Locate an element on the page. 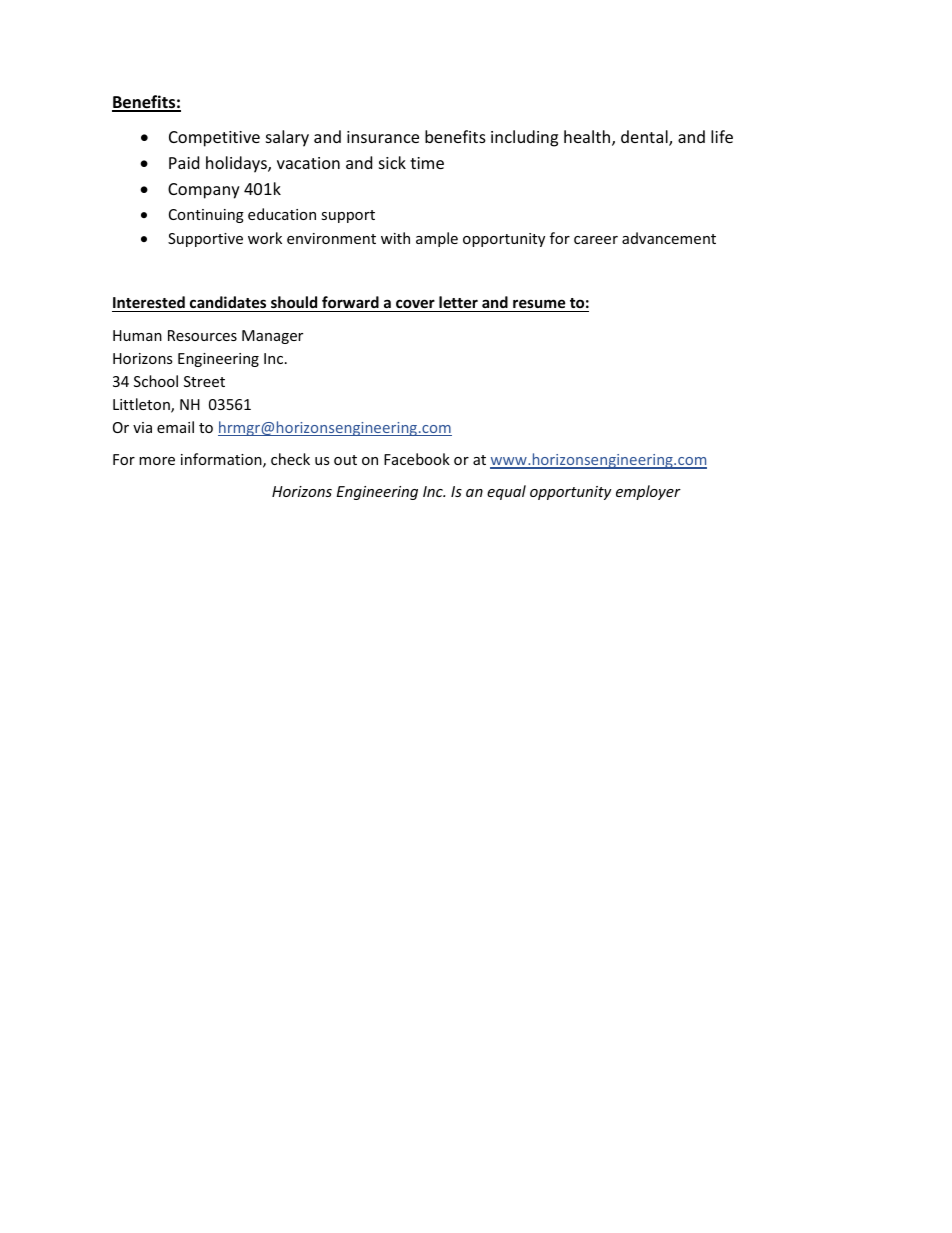  ample is located at coordinates (437, 239).
